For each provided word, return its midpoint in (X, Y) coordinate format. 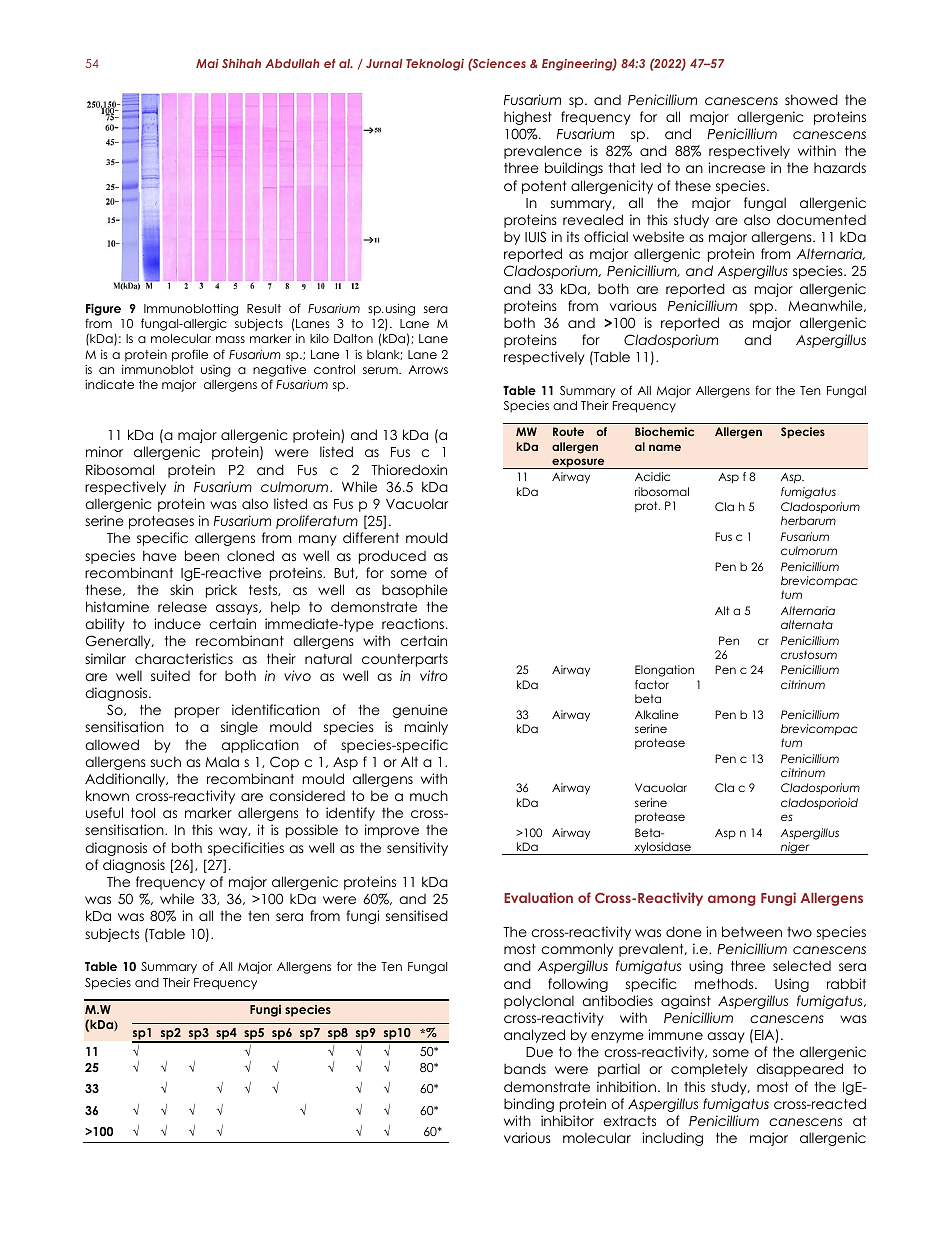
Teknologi (435, 65)
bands (525, 1068)
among (732, 900)
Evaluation (538, 897)
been (202, 555)
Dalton (353, 338)
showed (811, 99)
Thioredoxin (409, 469)
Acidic (652, 476)
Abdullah (292, 63)
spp (761, 308)
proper (197, 712)
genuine (420, 711)
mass (230, 339)
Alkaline (656, 714)
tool (143, 812)
